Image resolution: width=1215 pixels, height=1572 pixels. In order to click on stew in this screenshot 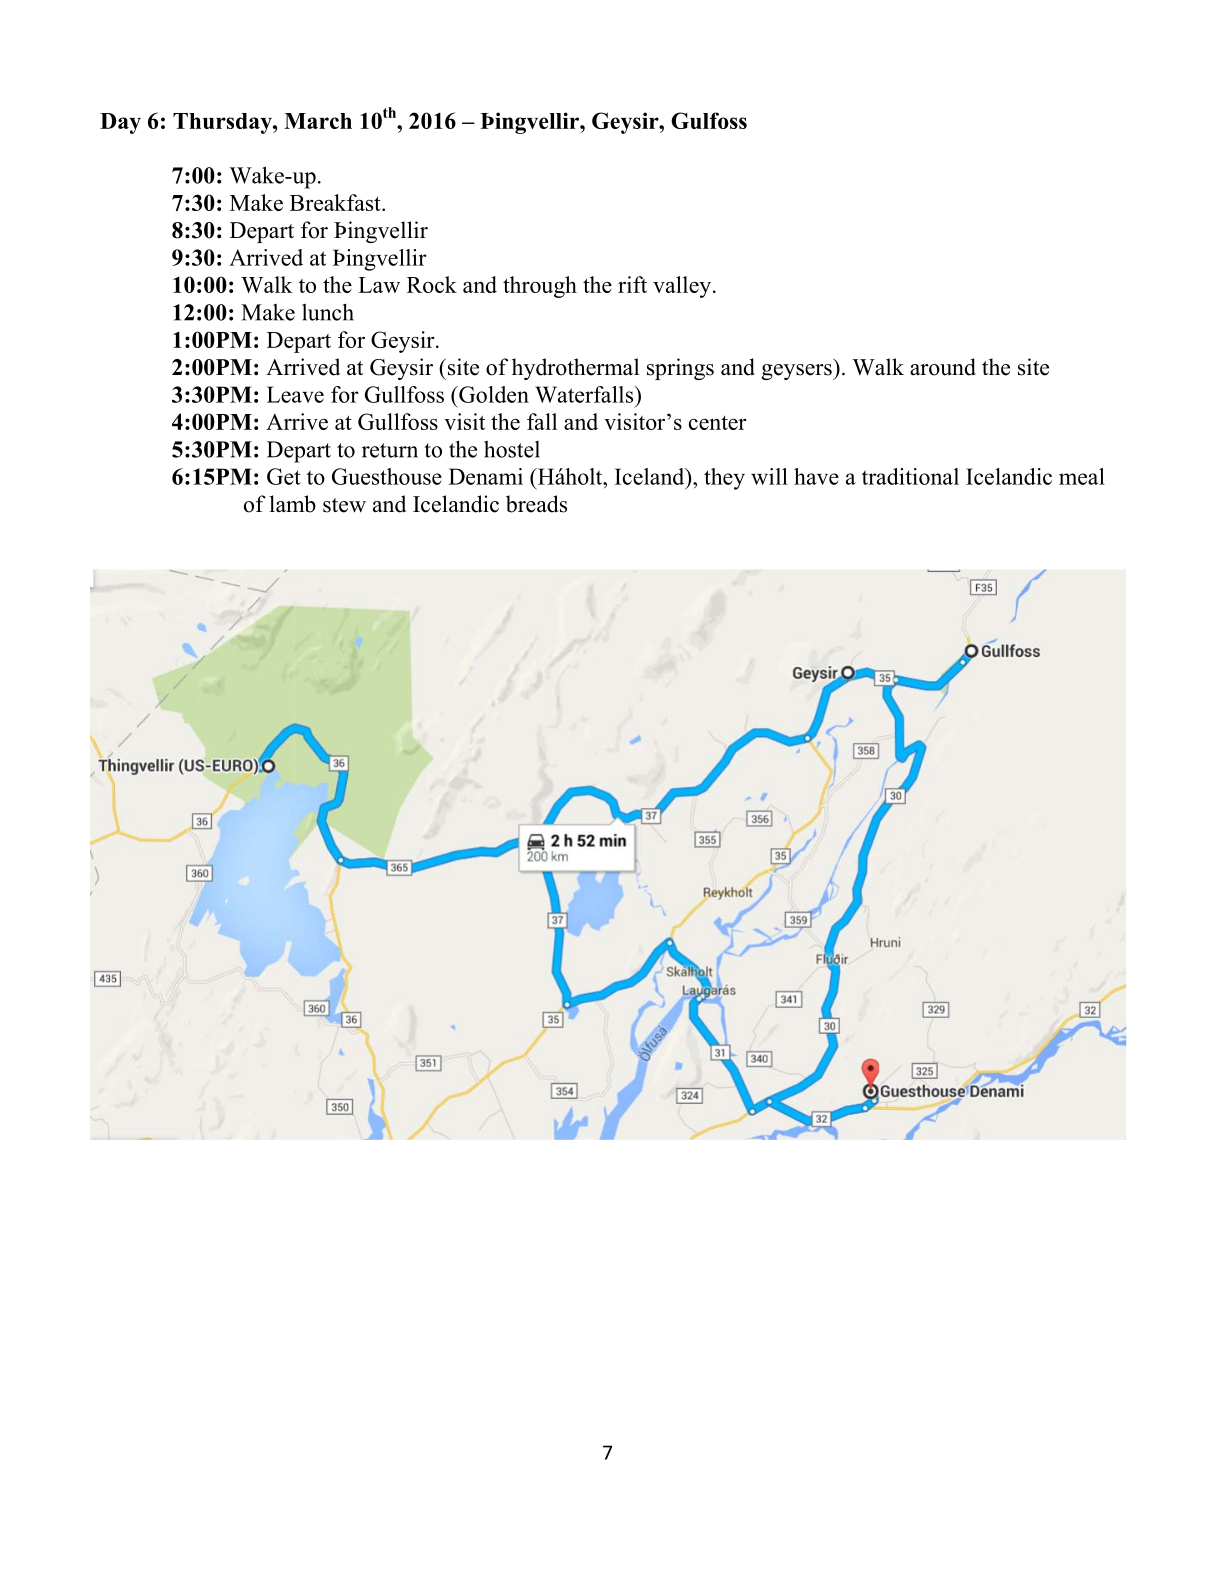, I will do `click(344, 505)`.
